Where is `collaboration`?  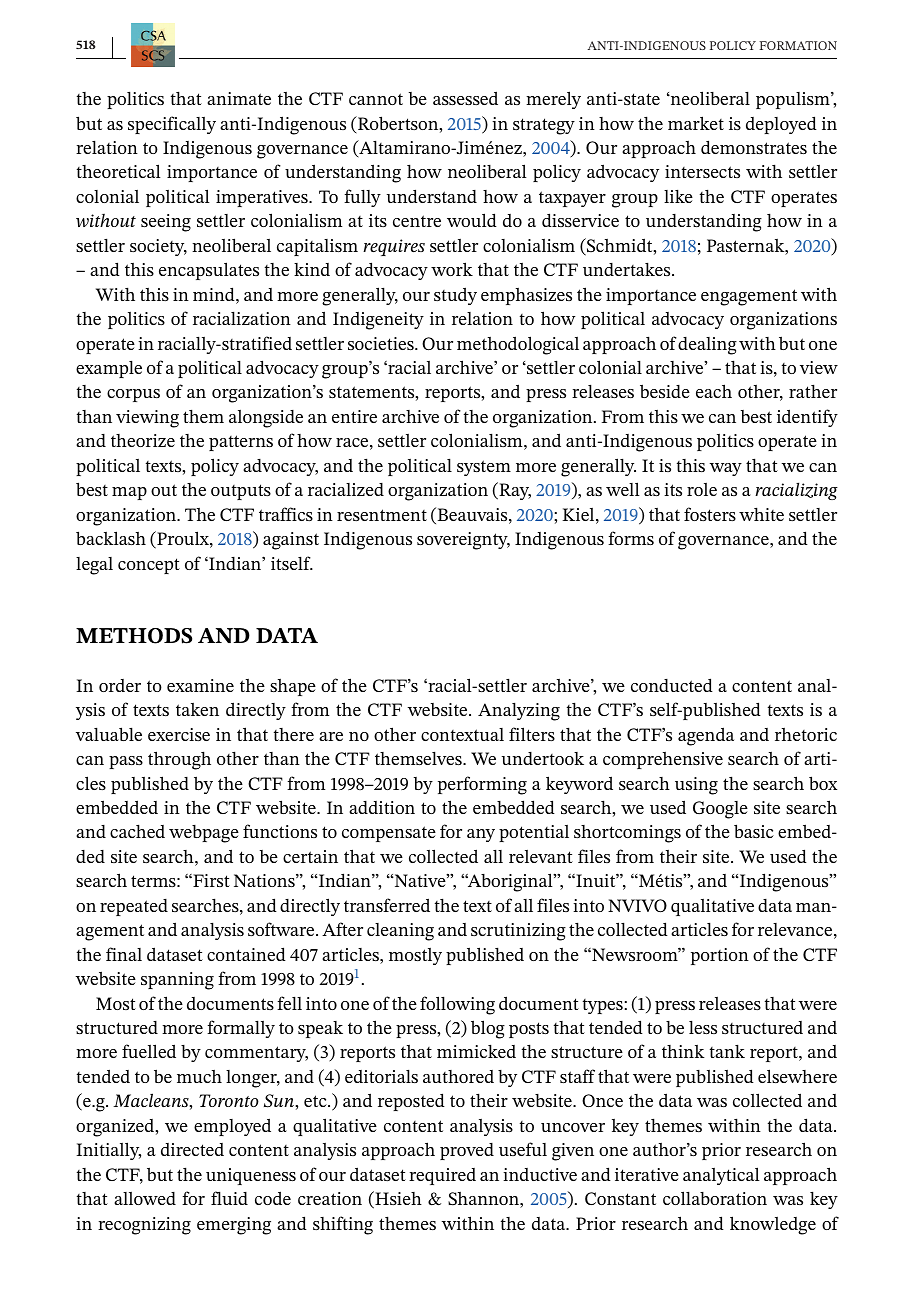 collaboration is located at coordinates (715, 1198).
